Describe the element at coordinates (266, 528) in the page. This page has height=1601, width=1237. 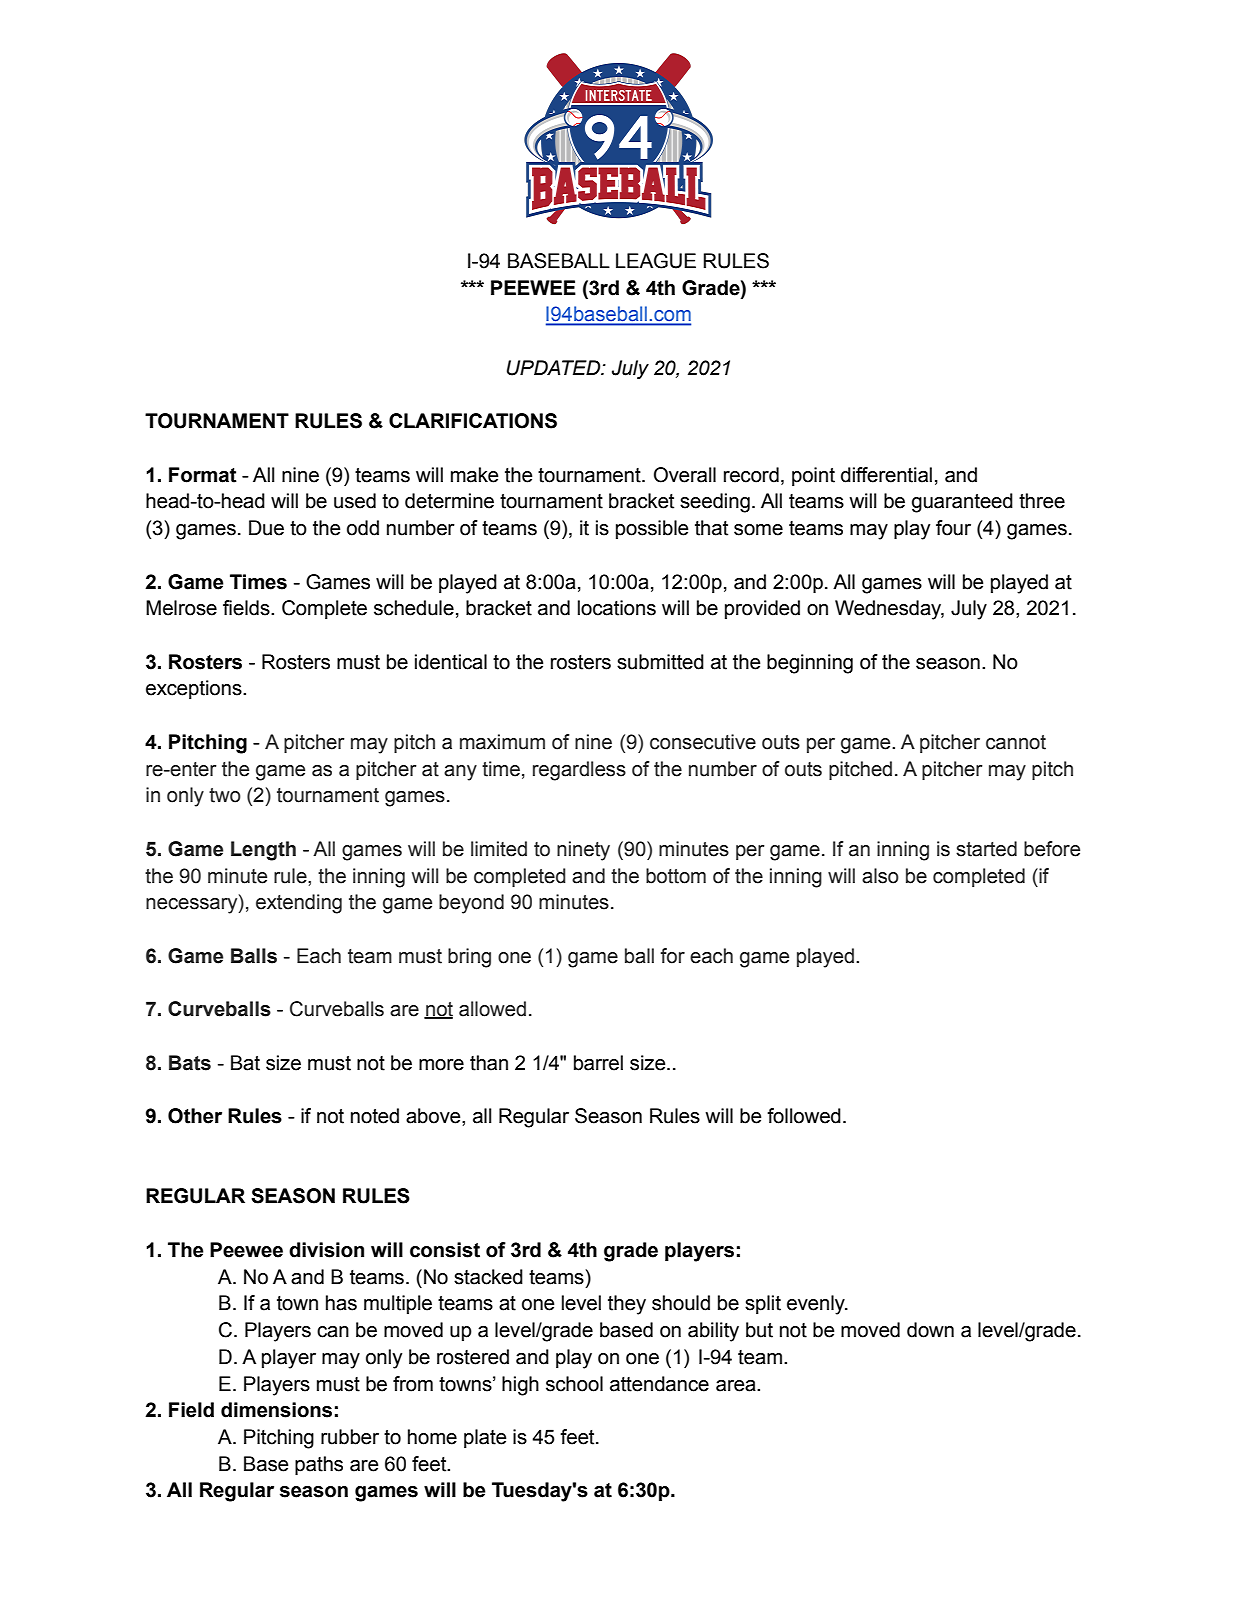
I see `Due` at that location.
